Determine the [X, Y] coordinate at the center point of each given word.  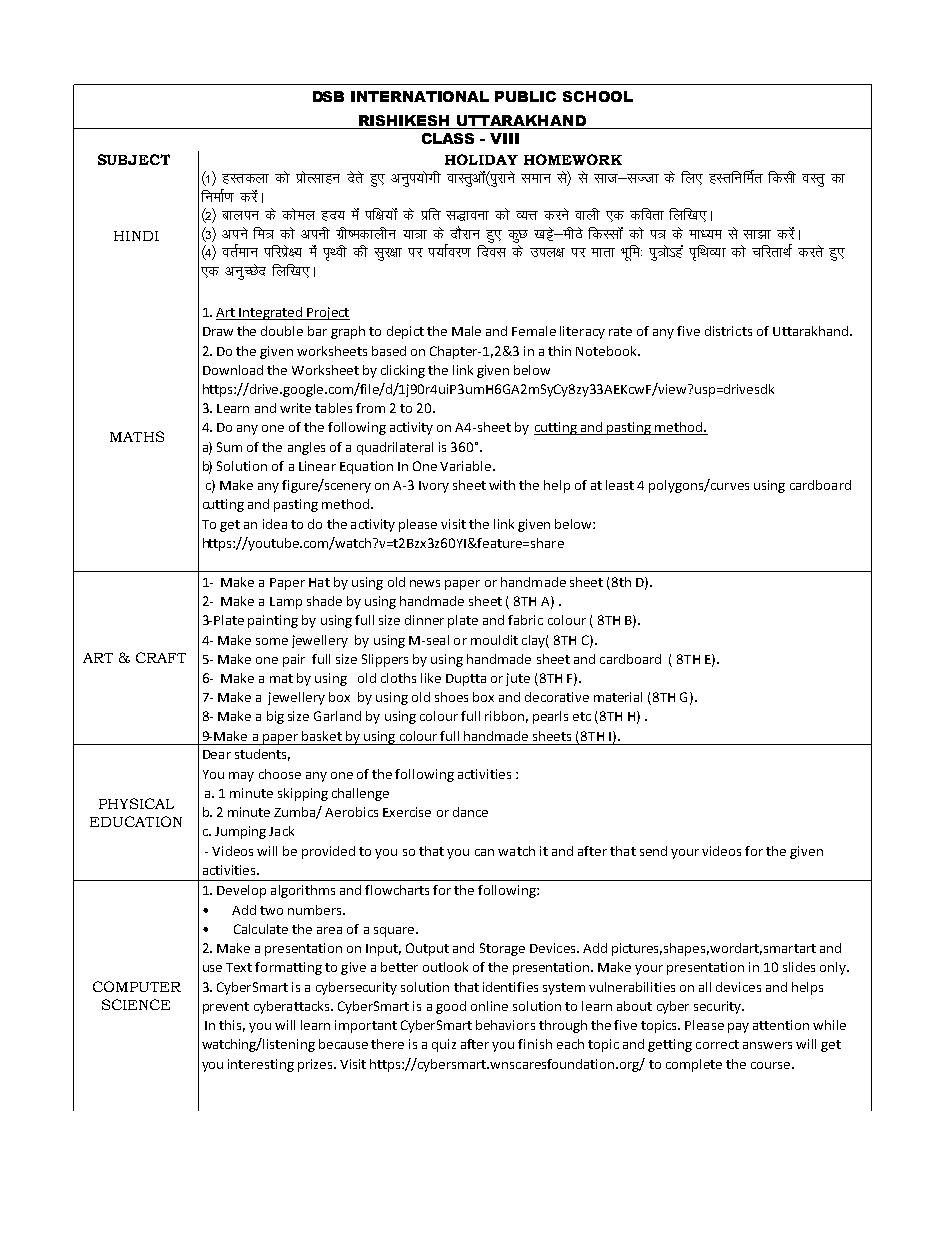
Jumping [240, 832]
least [620, 485]
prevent [226, 1008]
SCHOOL [598, 96]
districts [728, 331]
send [653, 851]
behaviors [505, 1025]
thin [559, 351]
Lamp [286, 603]
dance [470, 812]
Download [233, 370]
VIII [504, 138]
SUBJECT [134, 159]
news [425, 583]
